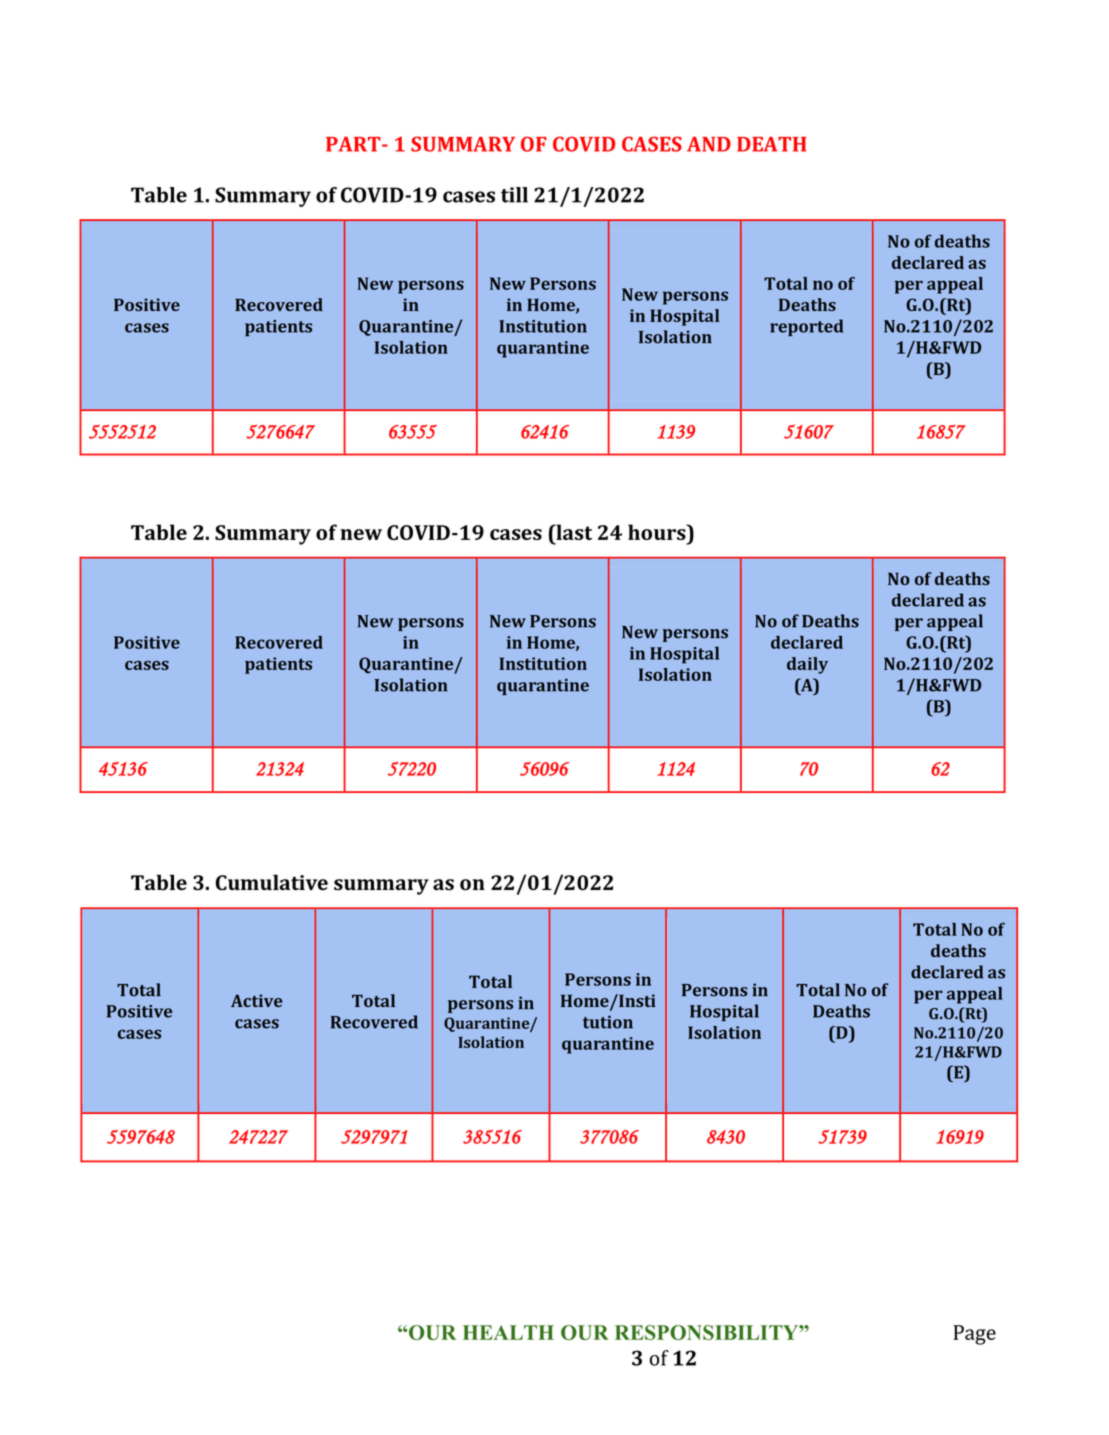 This screenshot has height=1435, width=1109. Describe the element at coordinates (573, 532) in the screenshot. I see `last` at that location.
